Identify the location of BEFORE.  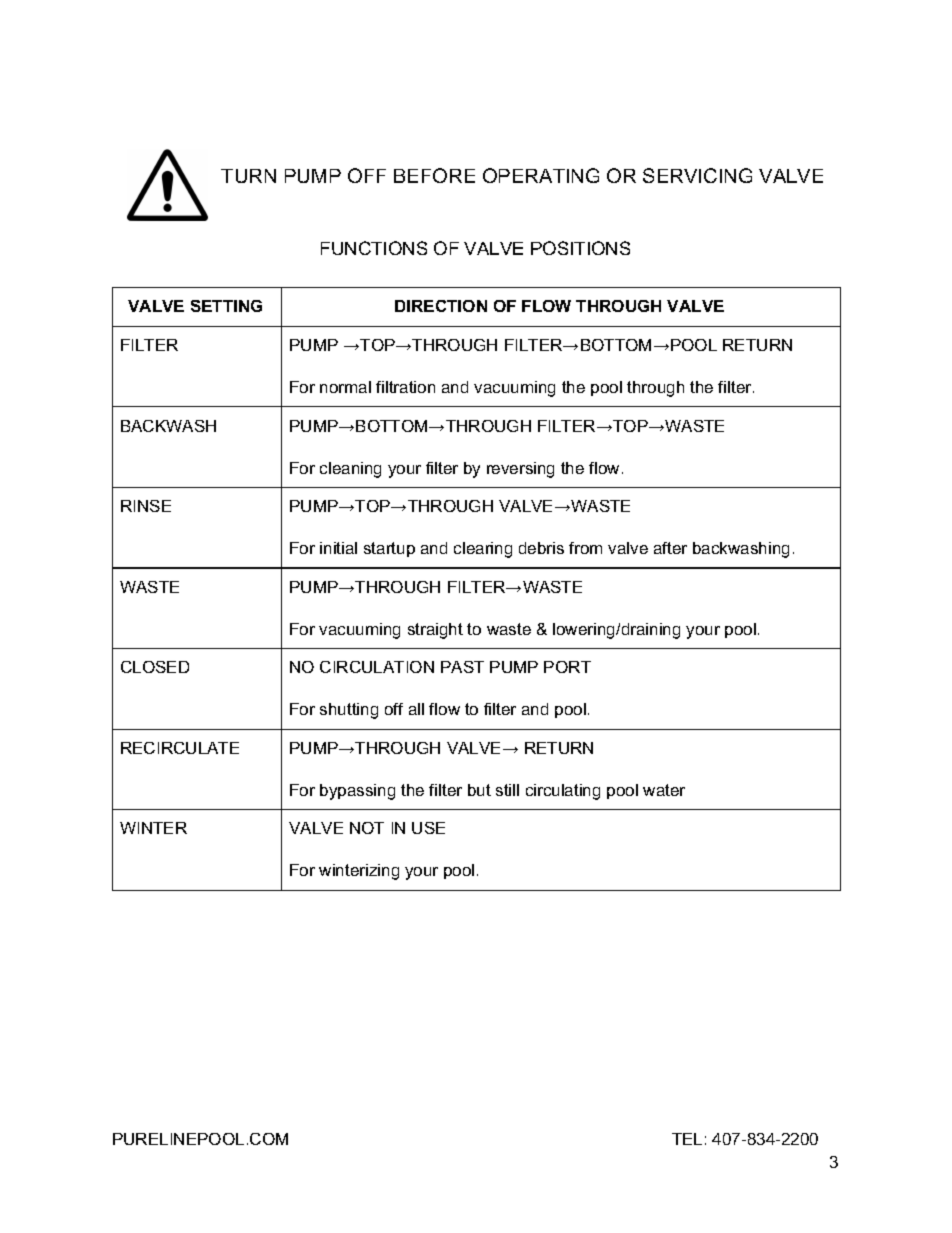
(434, 175).
